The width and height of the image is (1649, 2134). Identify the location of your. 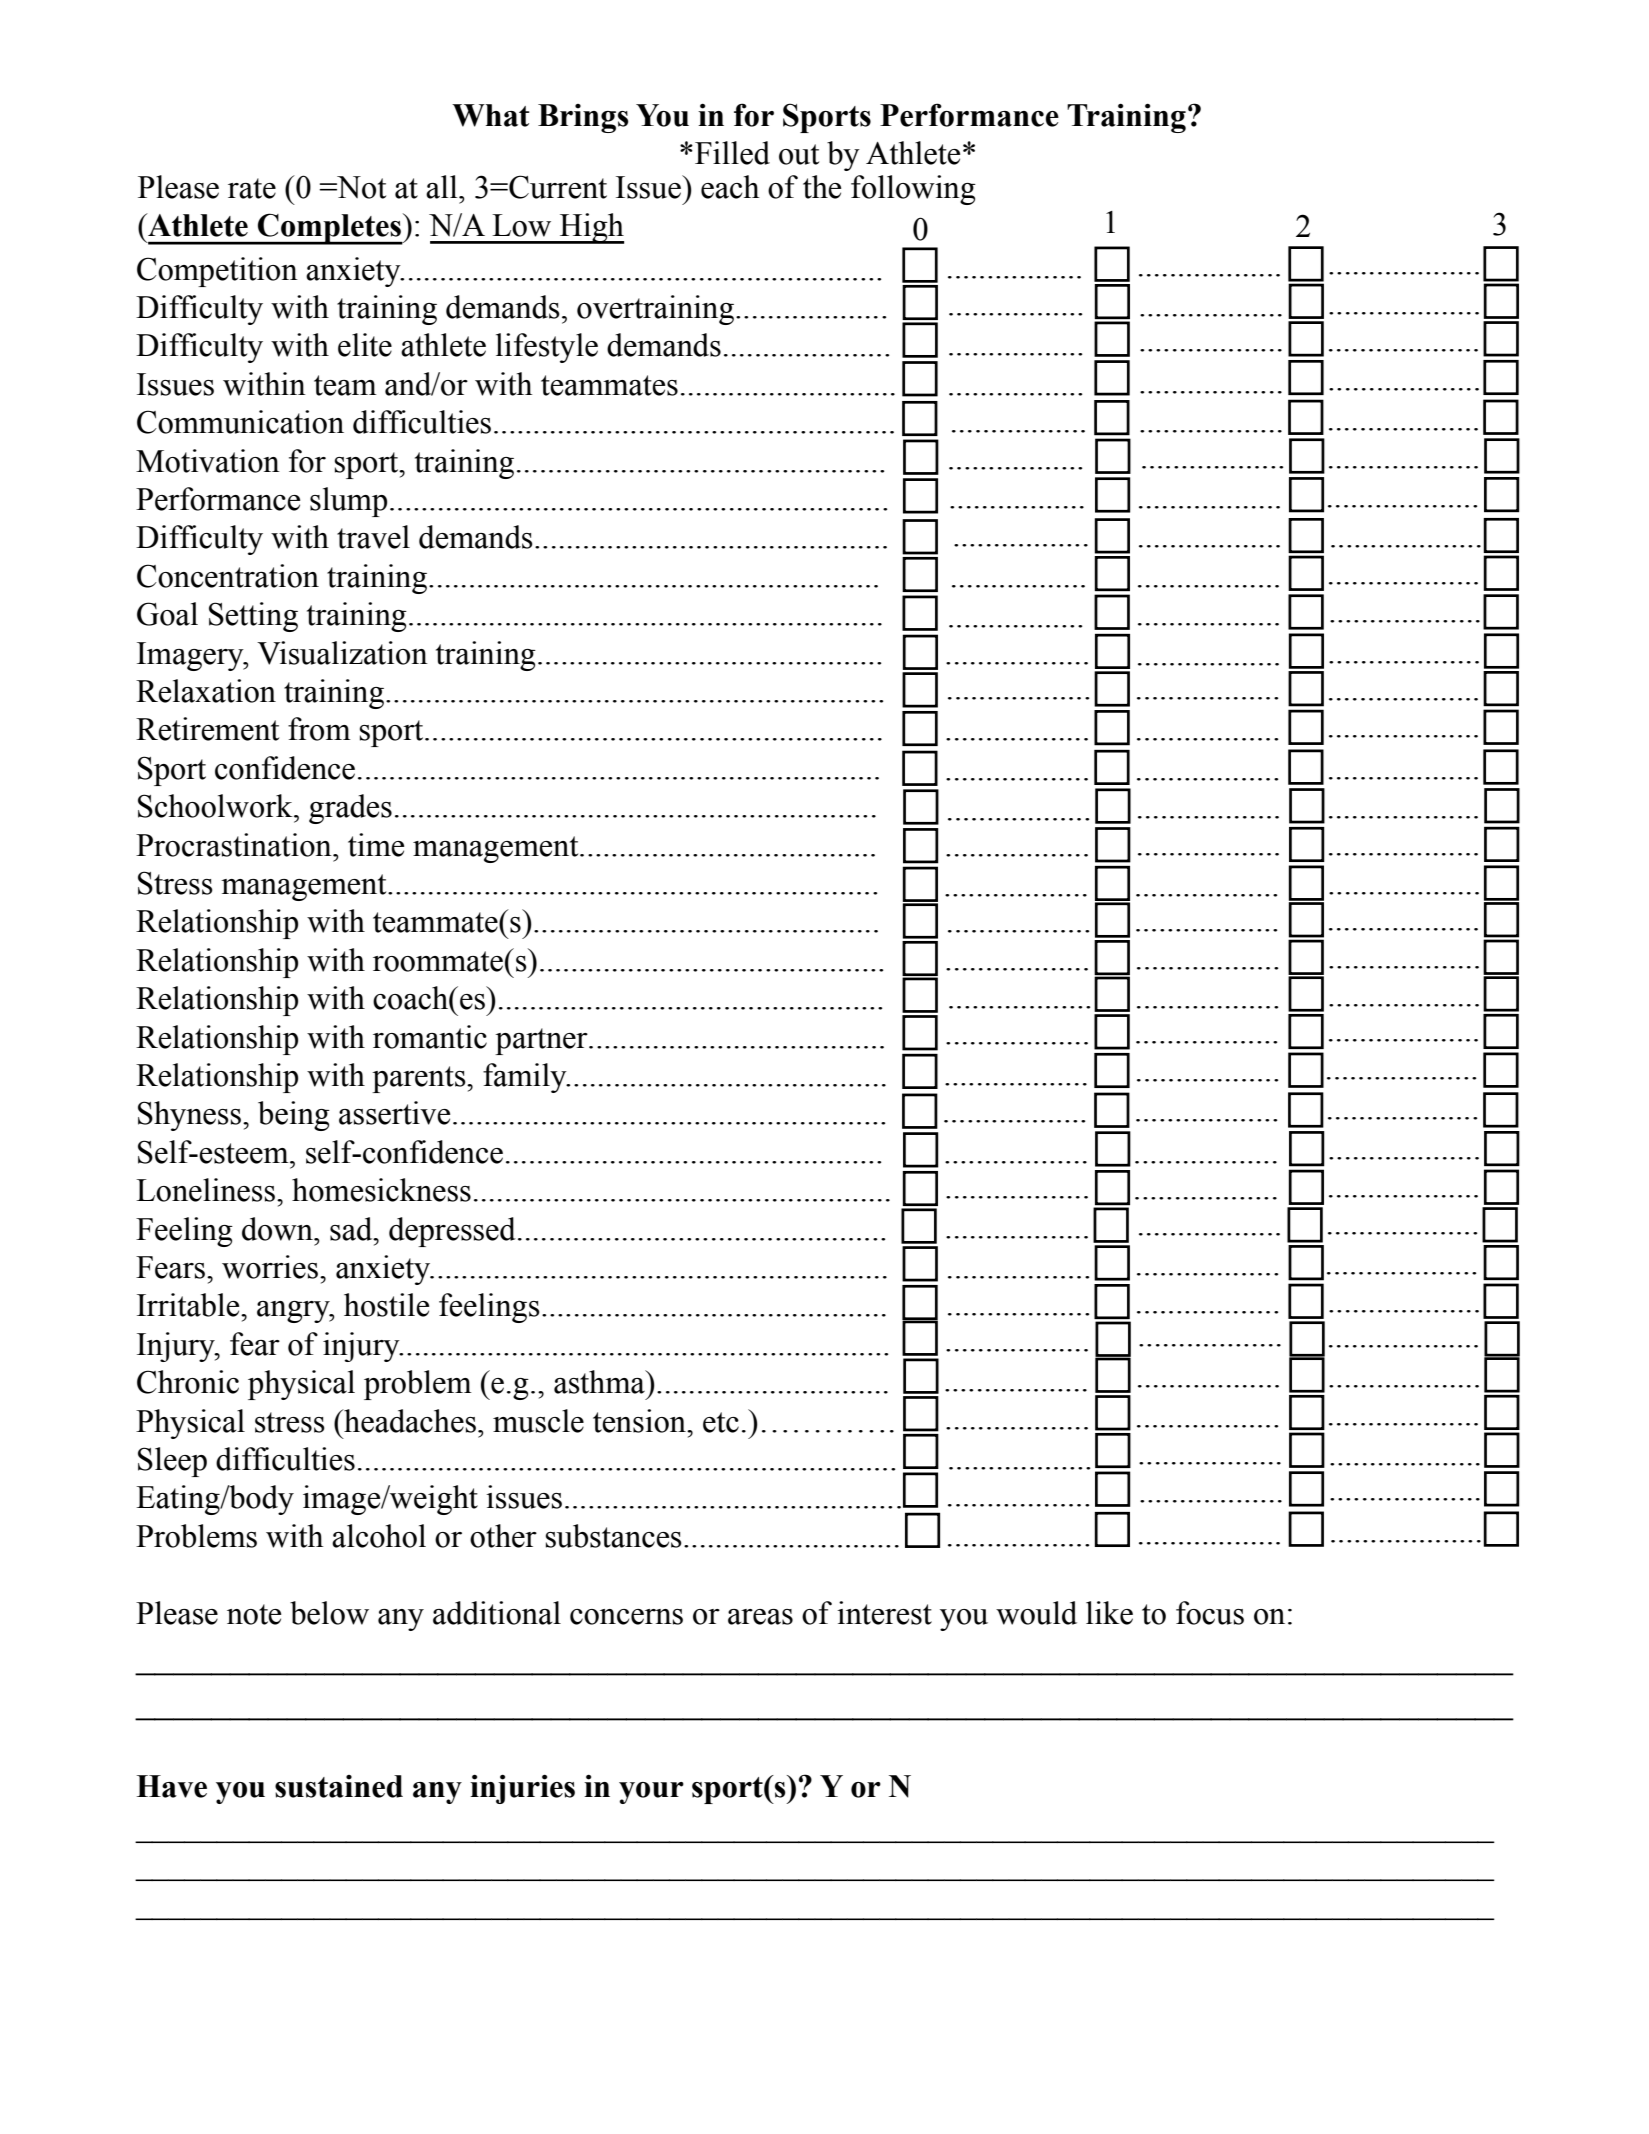
(651, 1793).
